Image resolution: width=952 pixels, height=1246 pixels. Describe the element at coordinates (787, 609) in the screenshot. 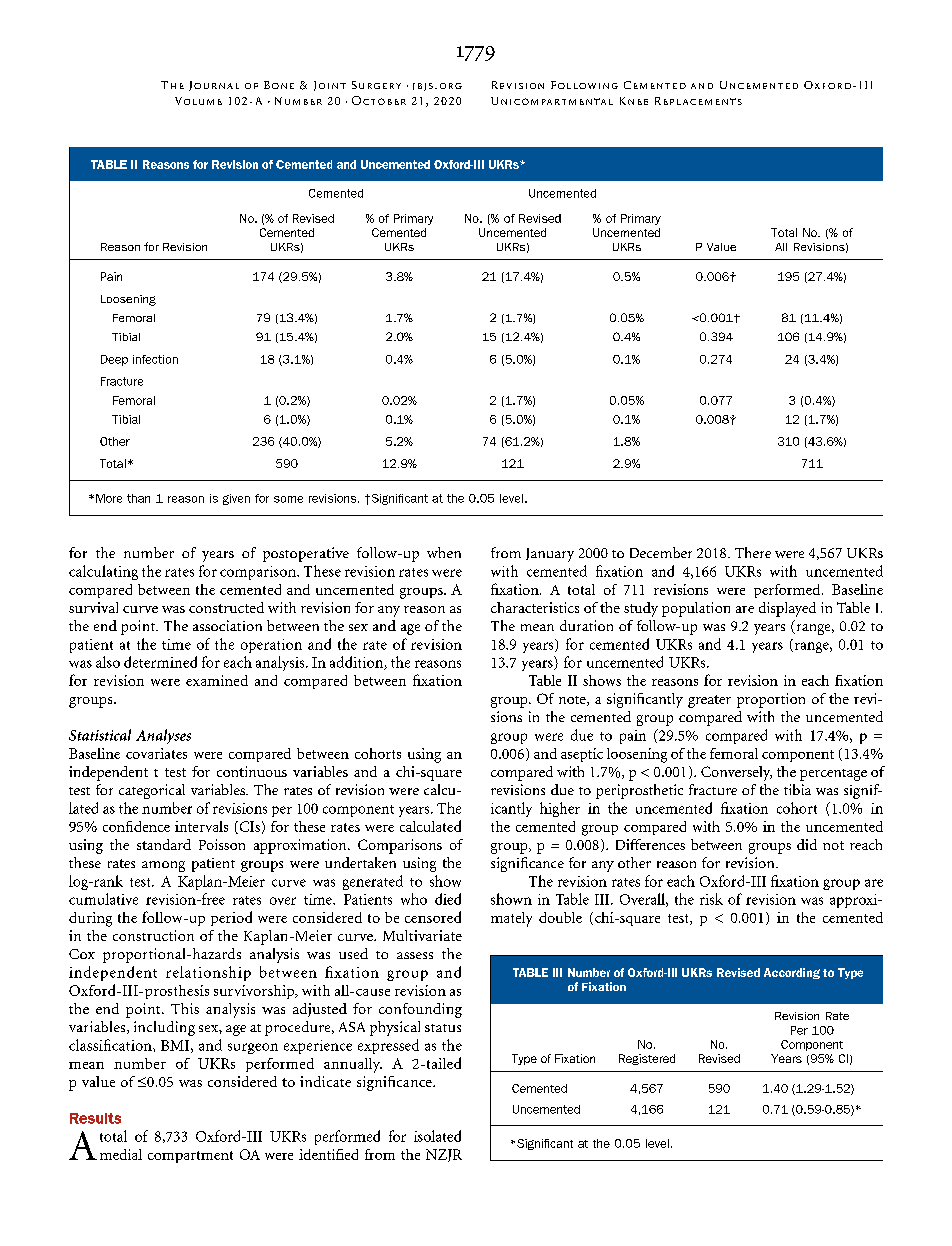

I see `displayed` at that location.
